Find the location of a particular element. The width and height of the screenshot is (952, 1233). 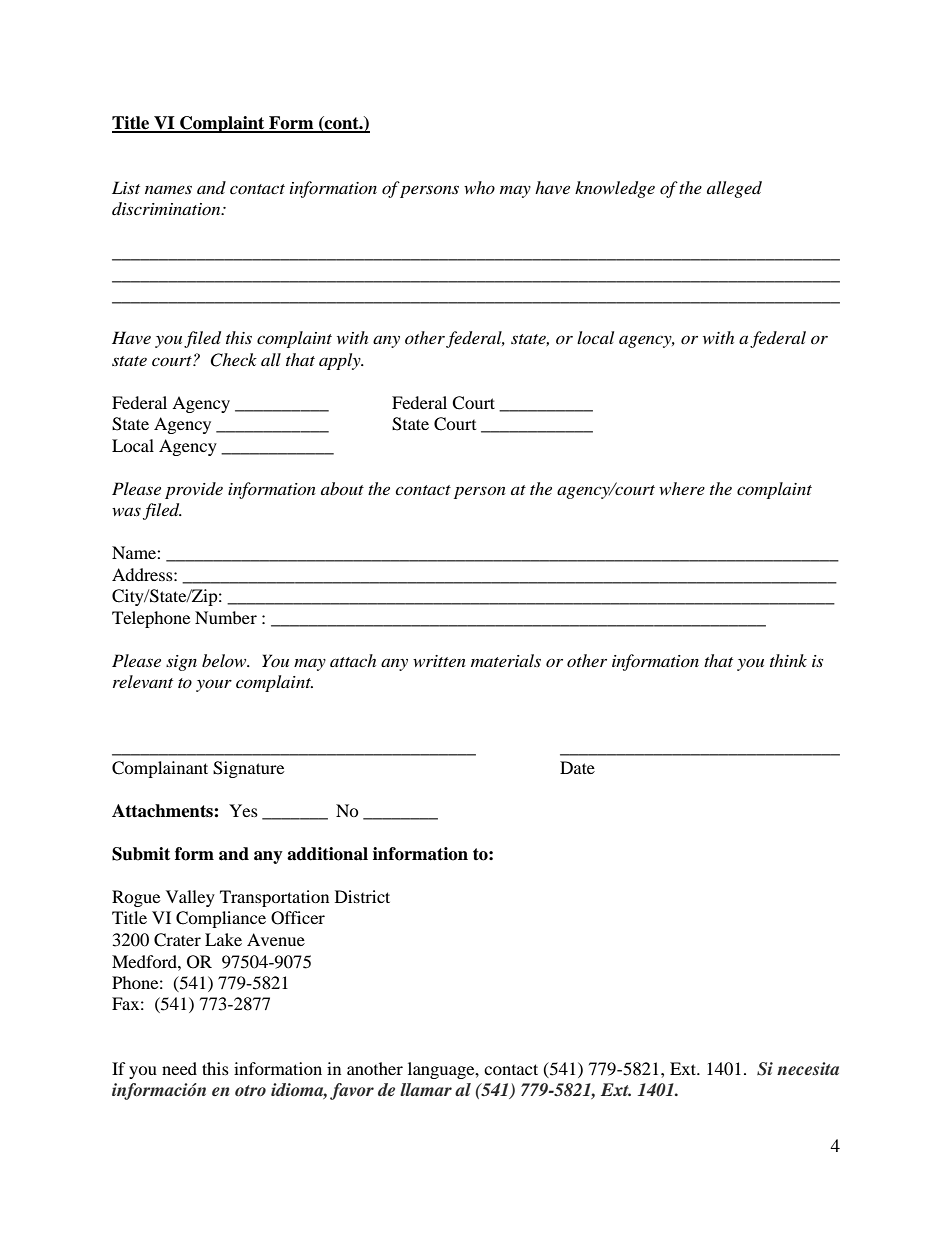

provide is located at coordinates (194, 490).
